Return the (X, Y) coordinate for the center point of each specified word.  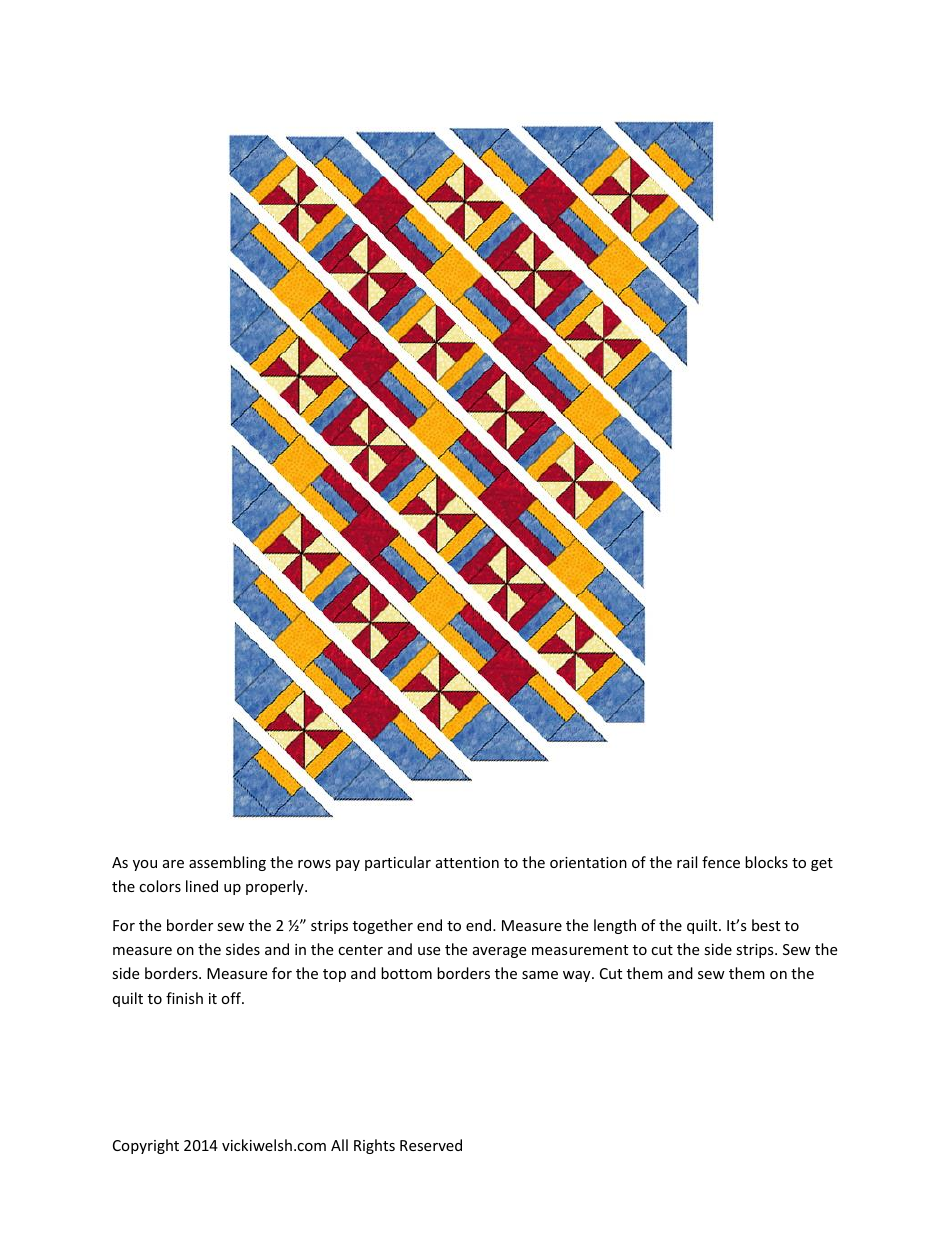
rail (687, 862)
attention (467, 862)
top (334, 975)
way (578, 976)
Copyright (146, 1146)
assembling (227, 863)
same (540, 975)
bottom (406, 973)
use (429, 951)
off (232, 998)
